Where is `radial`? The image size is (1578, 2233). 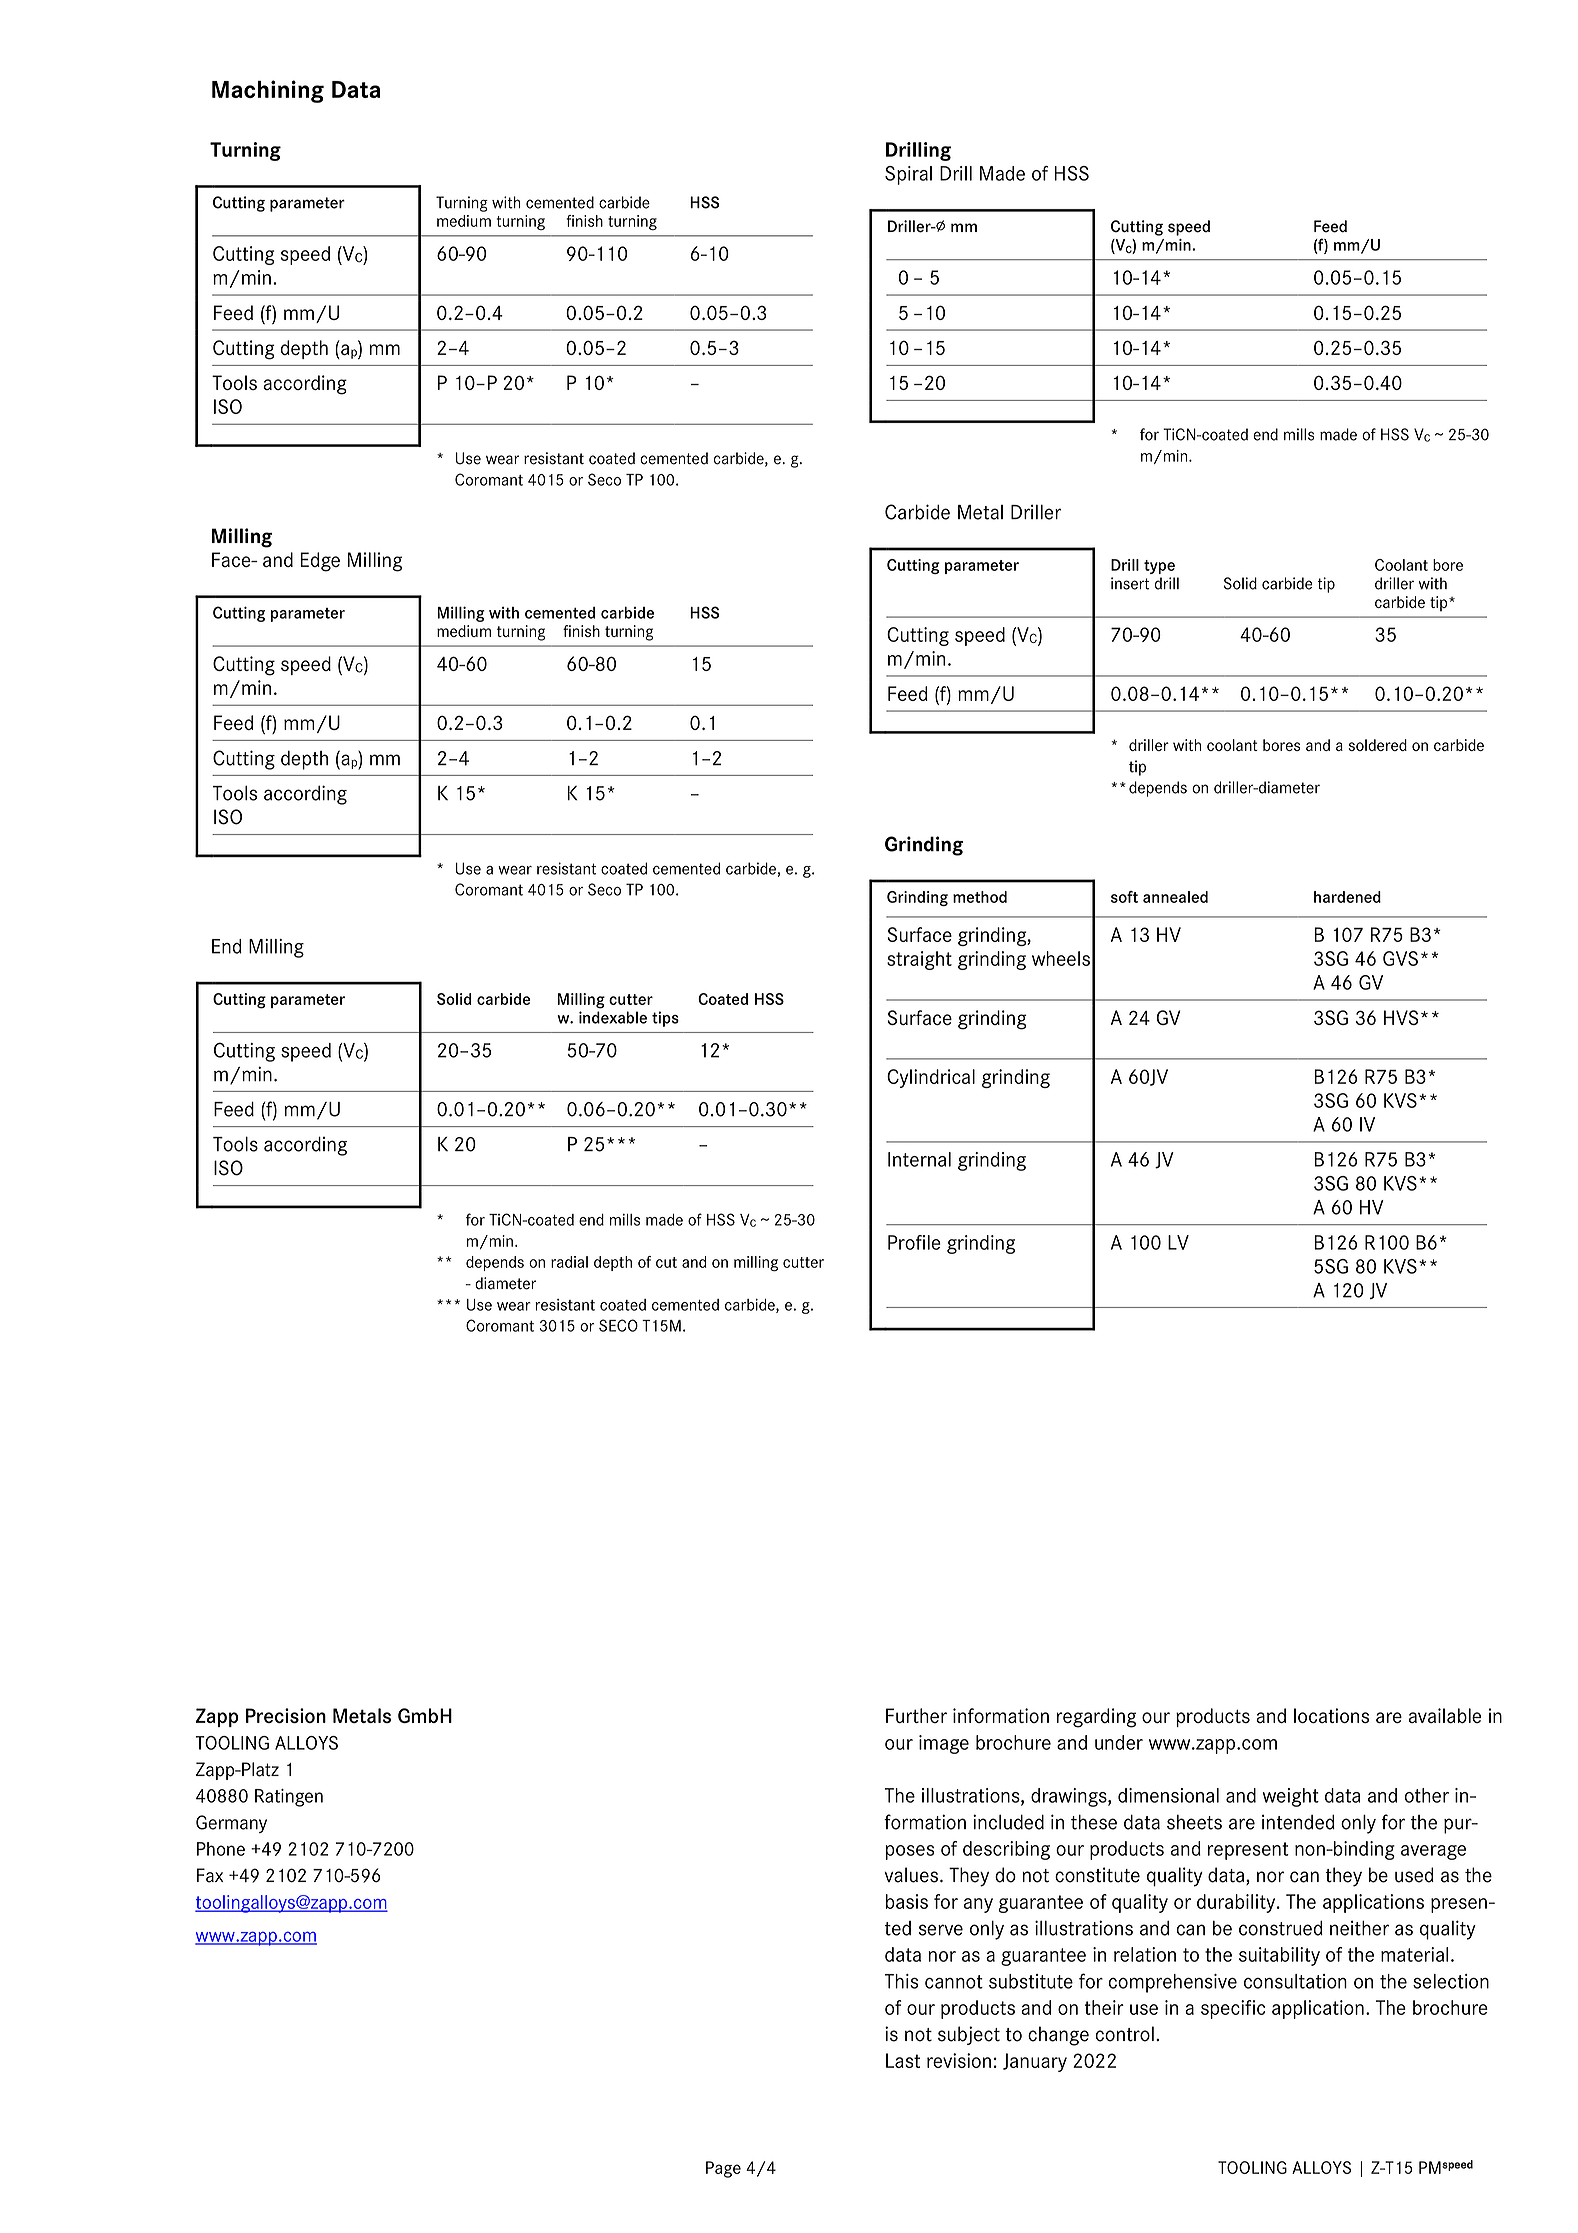
radial is located at coordinates (569, 1262).
